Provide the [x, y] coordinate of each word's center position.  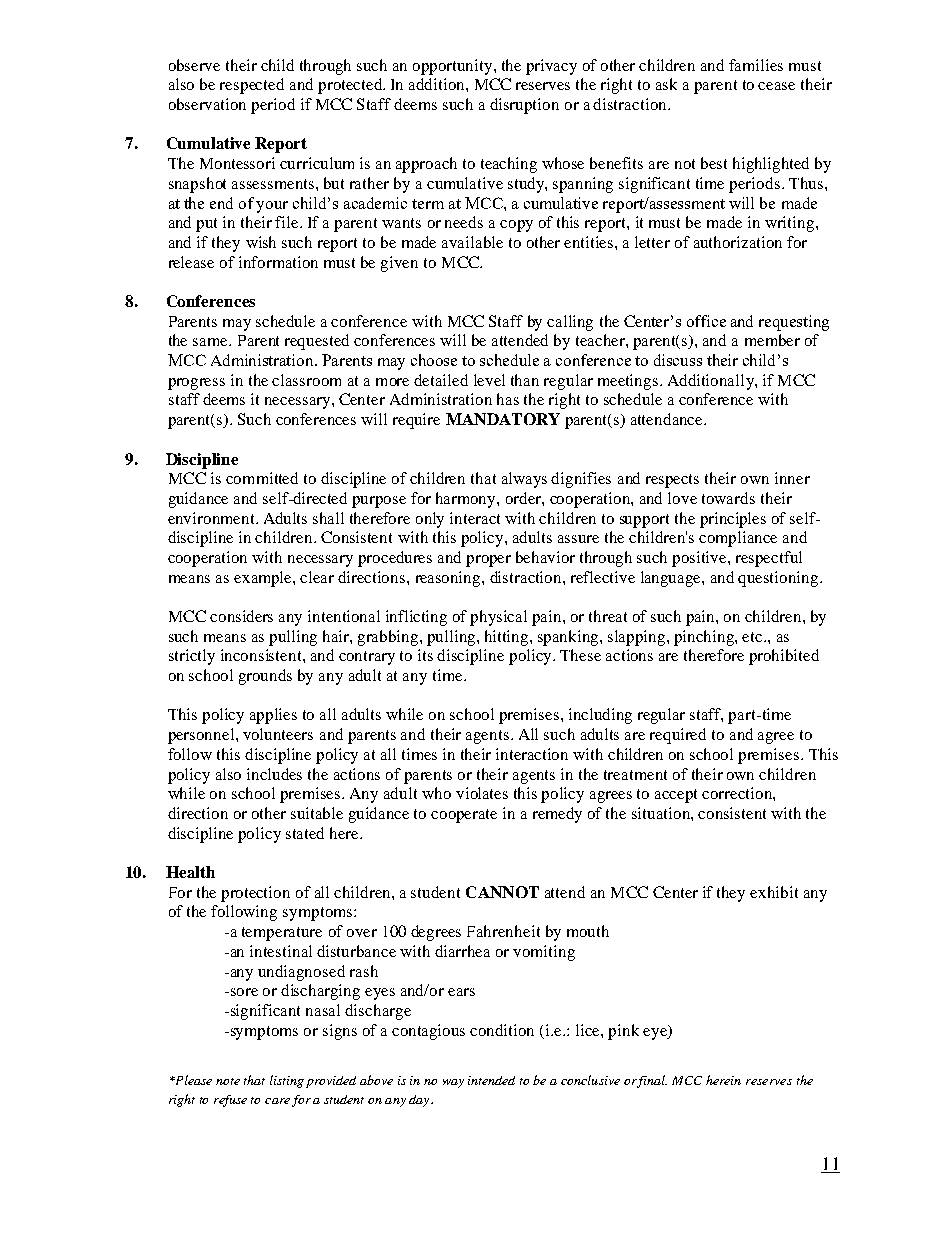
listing [287, 1081]
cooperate [464, 816]
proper [488, 561]
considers [241, 616]
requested [317, 342]
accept [676, 796]
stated [305, 833]
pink [623, 1032]
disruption [524, 106]
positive [700, 559]
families [756, 65]
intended [491, 1080]
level [489, 380]
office [706, 321]
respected [252, 86]
